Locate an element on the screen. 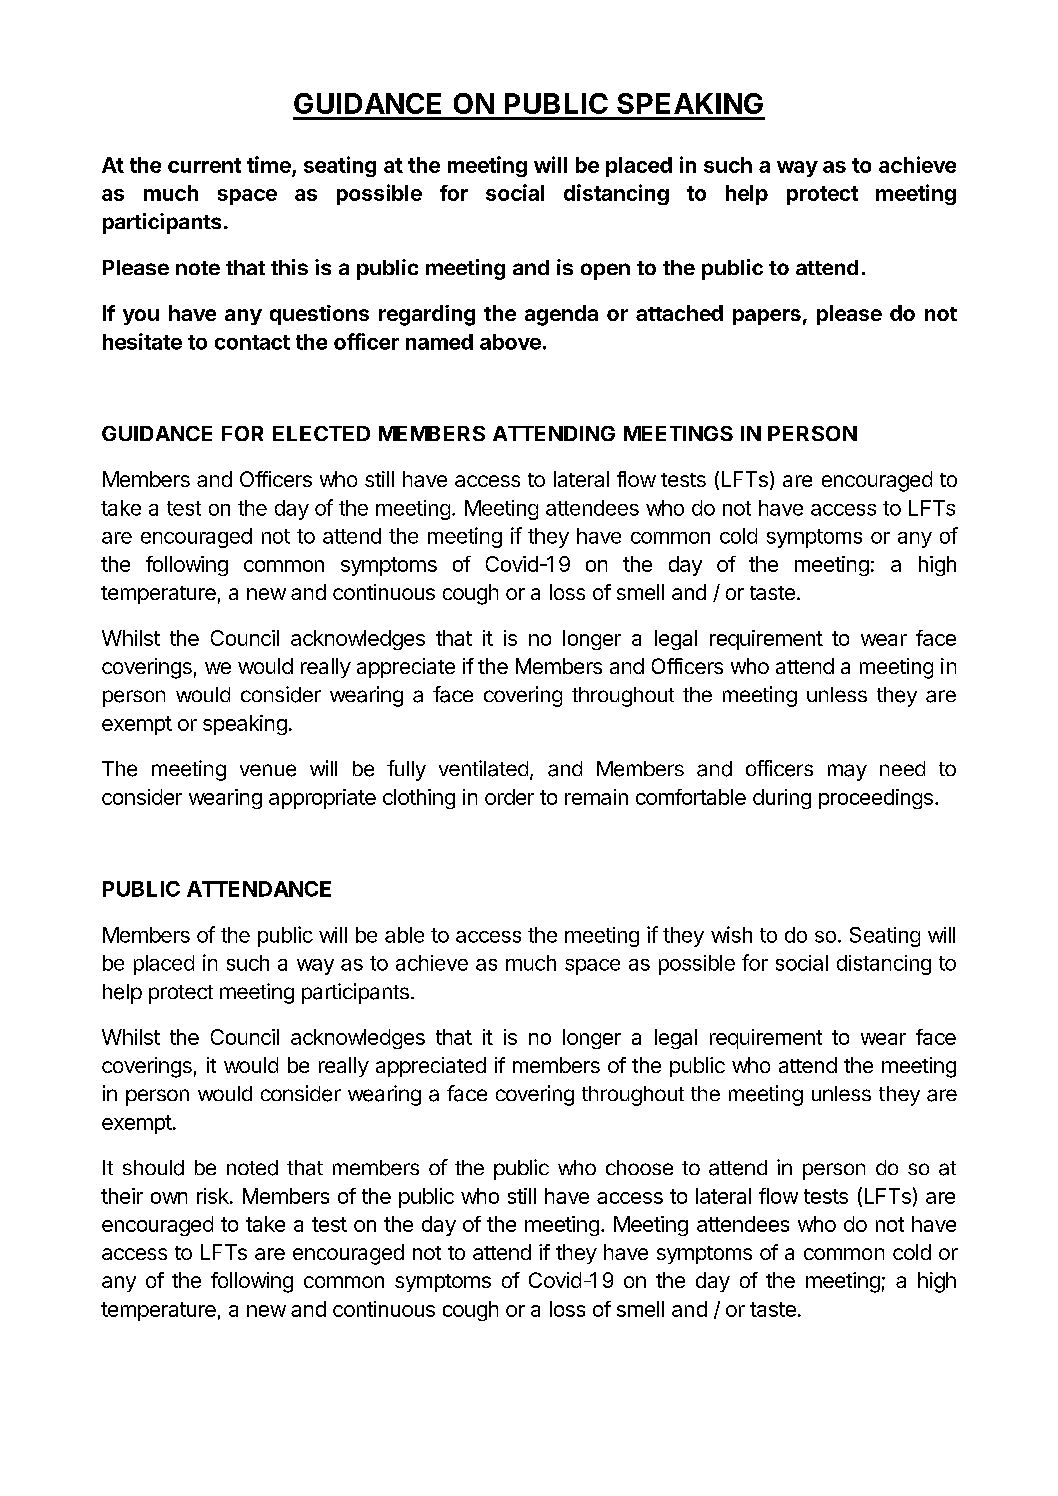  attached is located at coordinates (679, 313).
